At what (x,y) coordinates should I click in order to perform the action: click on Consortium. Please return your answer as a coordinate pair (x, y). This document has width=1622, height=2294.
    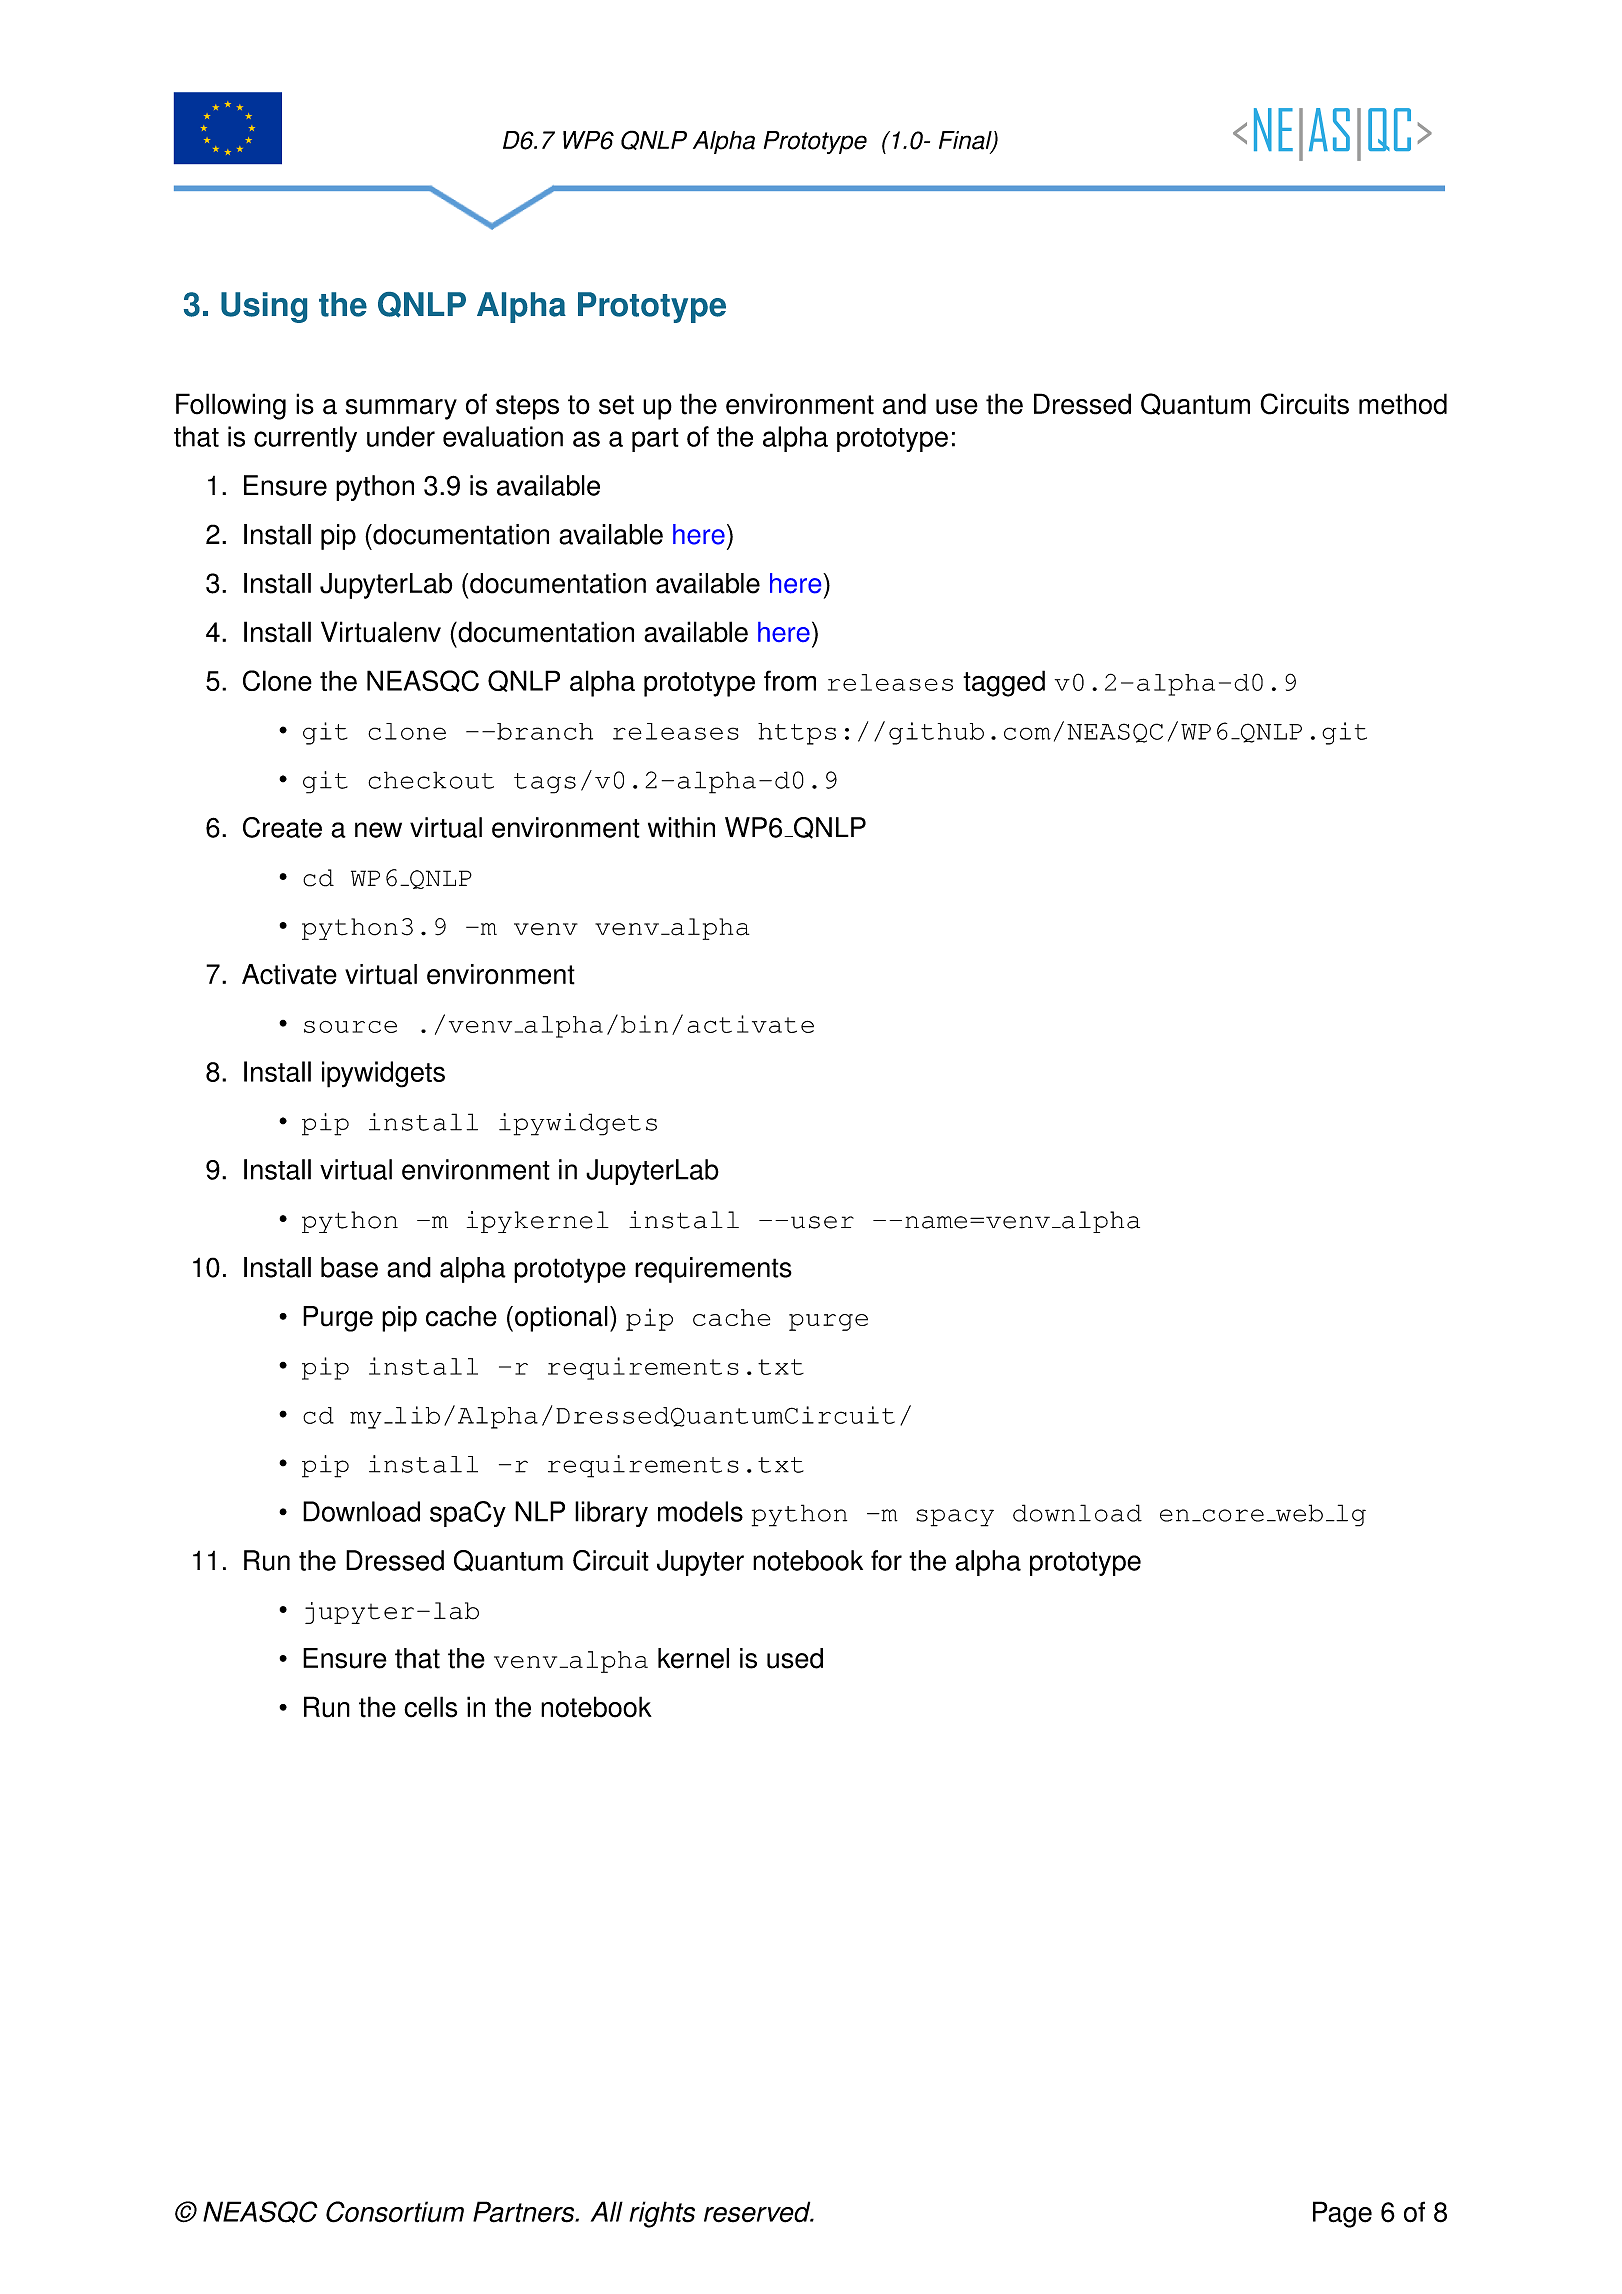
    Looking at the image, I should click on (395, 2212).
